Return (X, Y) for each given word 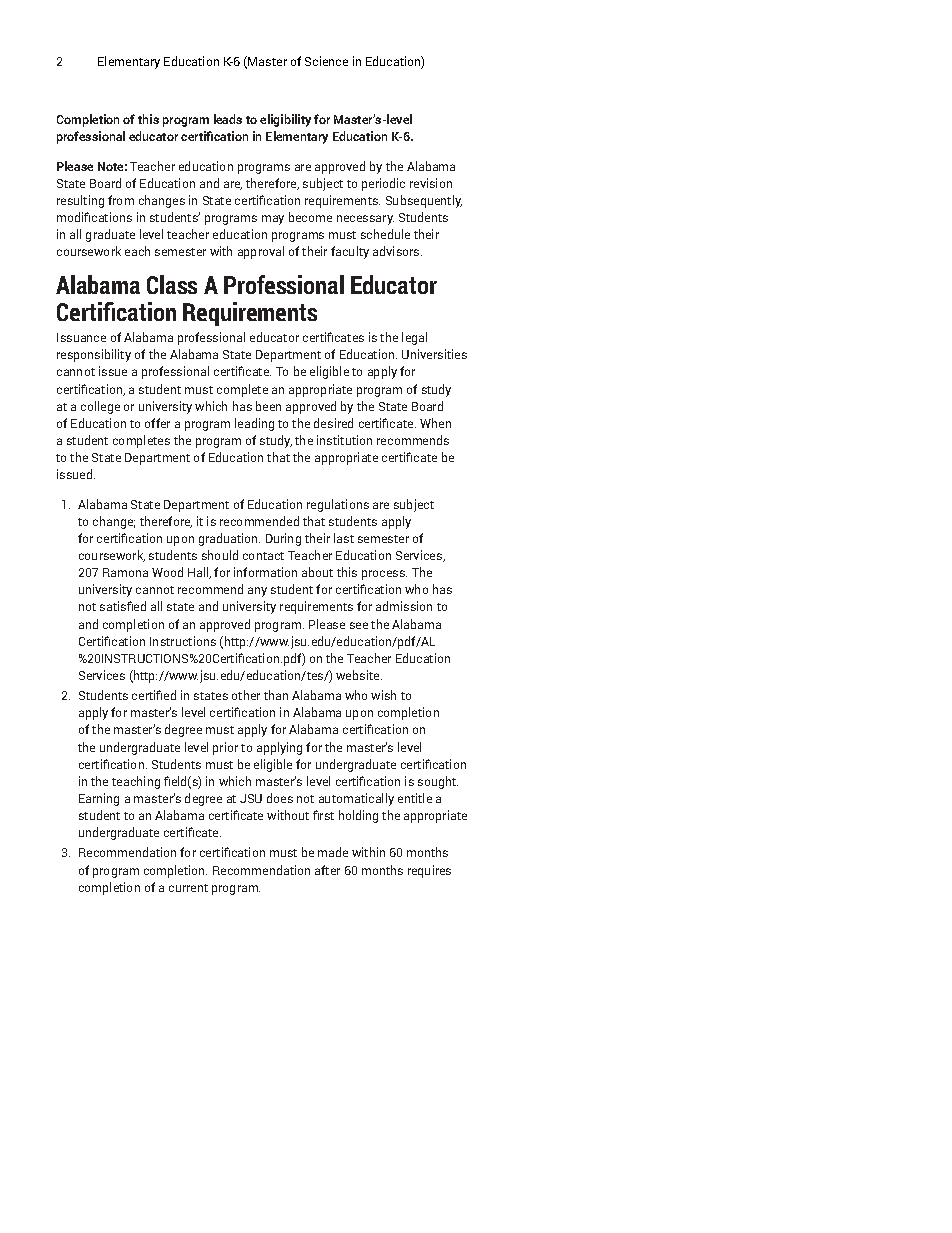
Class (172, 284)
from (121, 200)
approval (261, 252)
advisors (397, 251)
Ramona (125, 572)
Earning (99, 799)
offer (157, 423)
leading (254, 424)
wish (383, 695)
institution (344, 440)
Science (326, 61)
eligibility (285, 120)
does (280, 798)
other (246, 695)
